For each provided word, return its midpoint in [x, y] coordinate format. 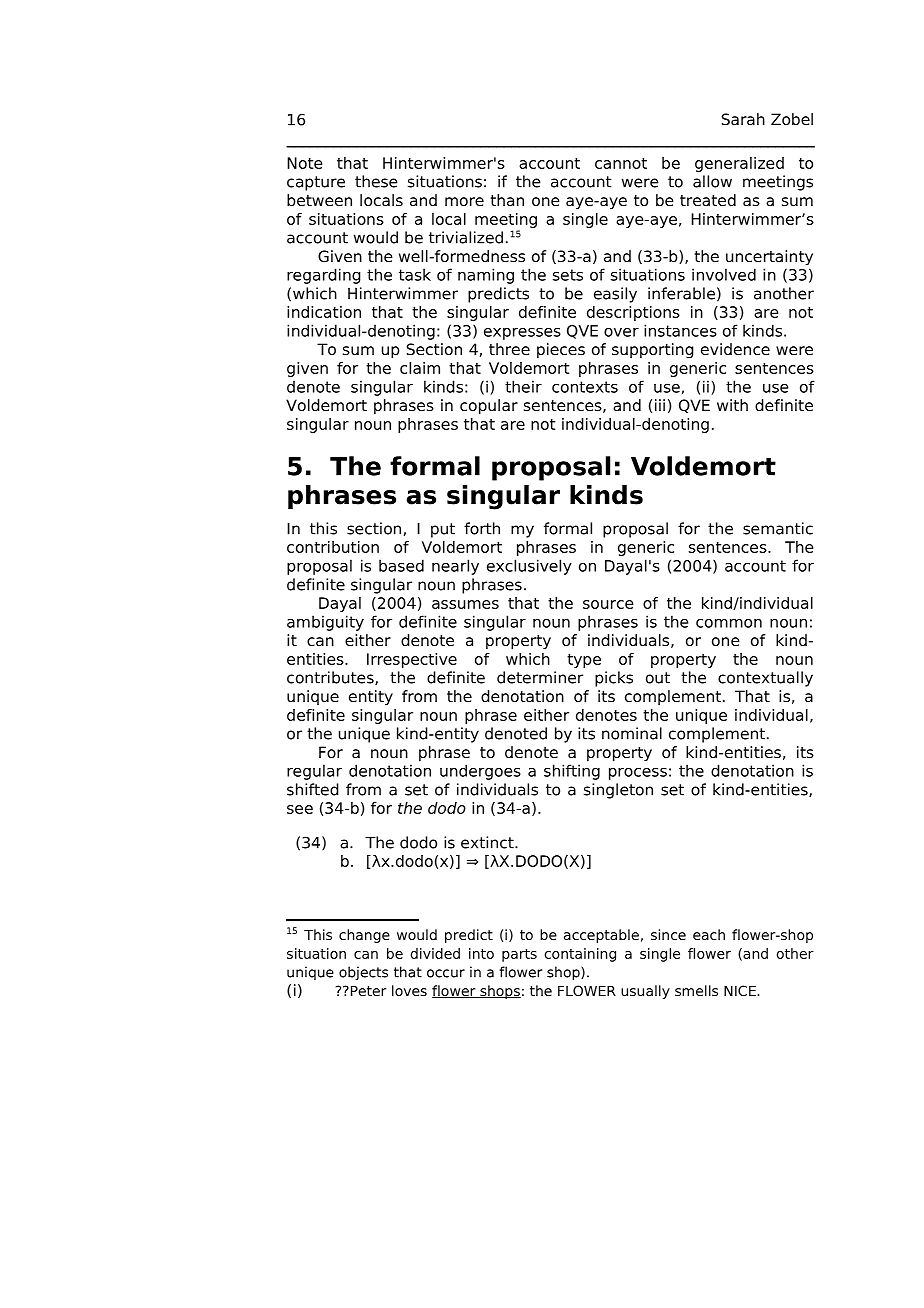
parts [519, 955]
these [376, 181]
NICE [741, 990]
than [507, 200]
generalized [739, 164]
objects [363, 973]
